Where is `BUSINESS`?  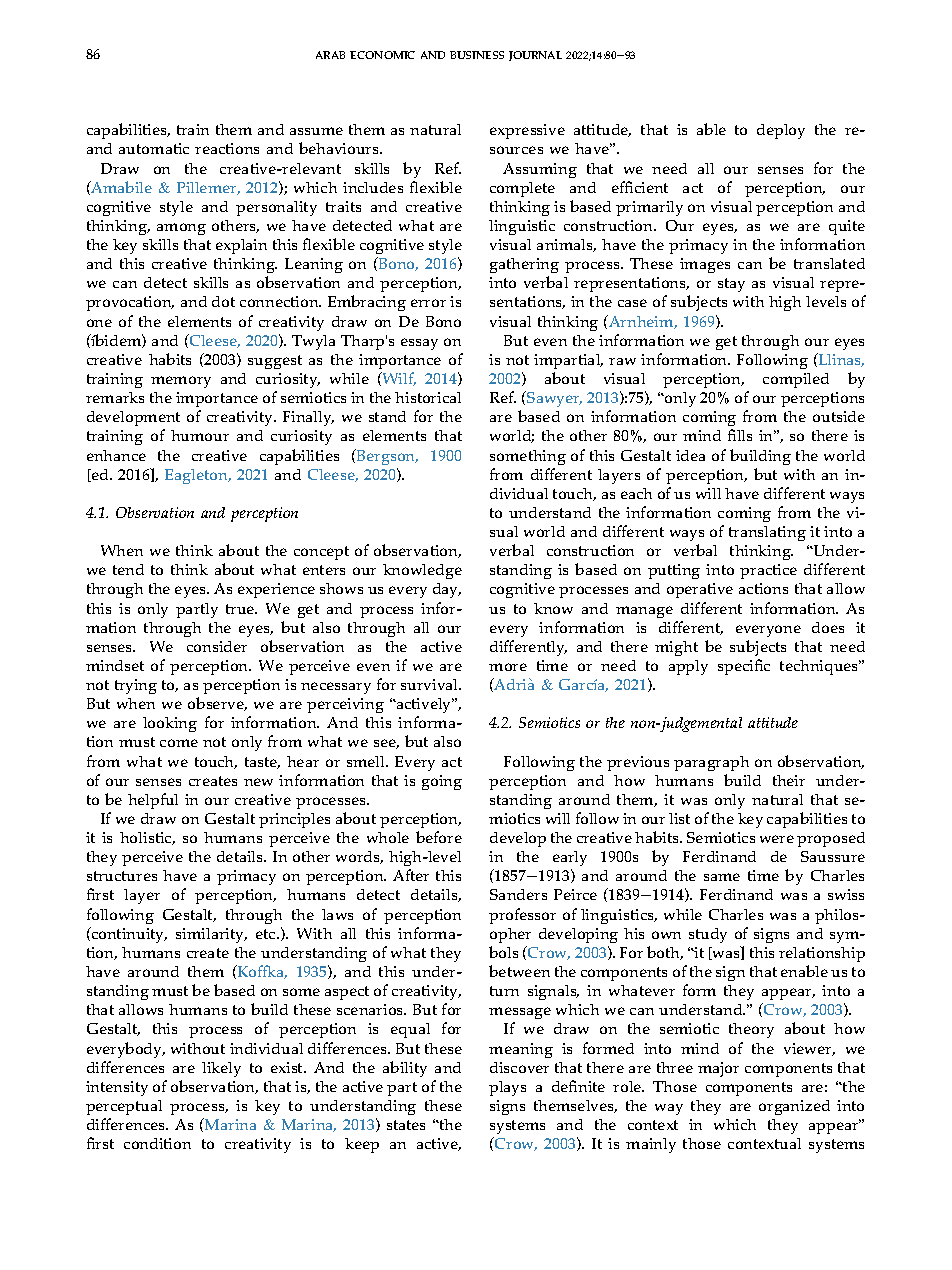
BUSINESS is located at coordinates (477, 55).
